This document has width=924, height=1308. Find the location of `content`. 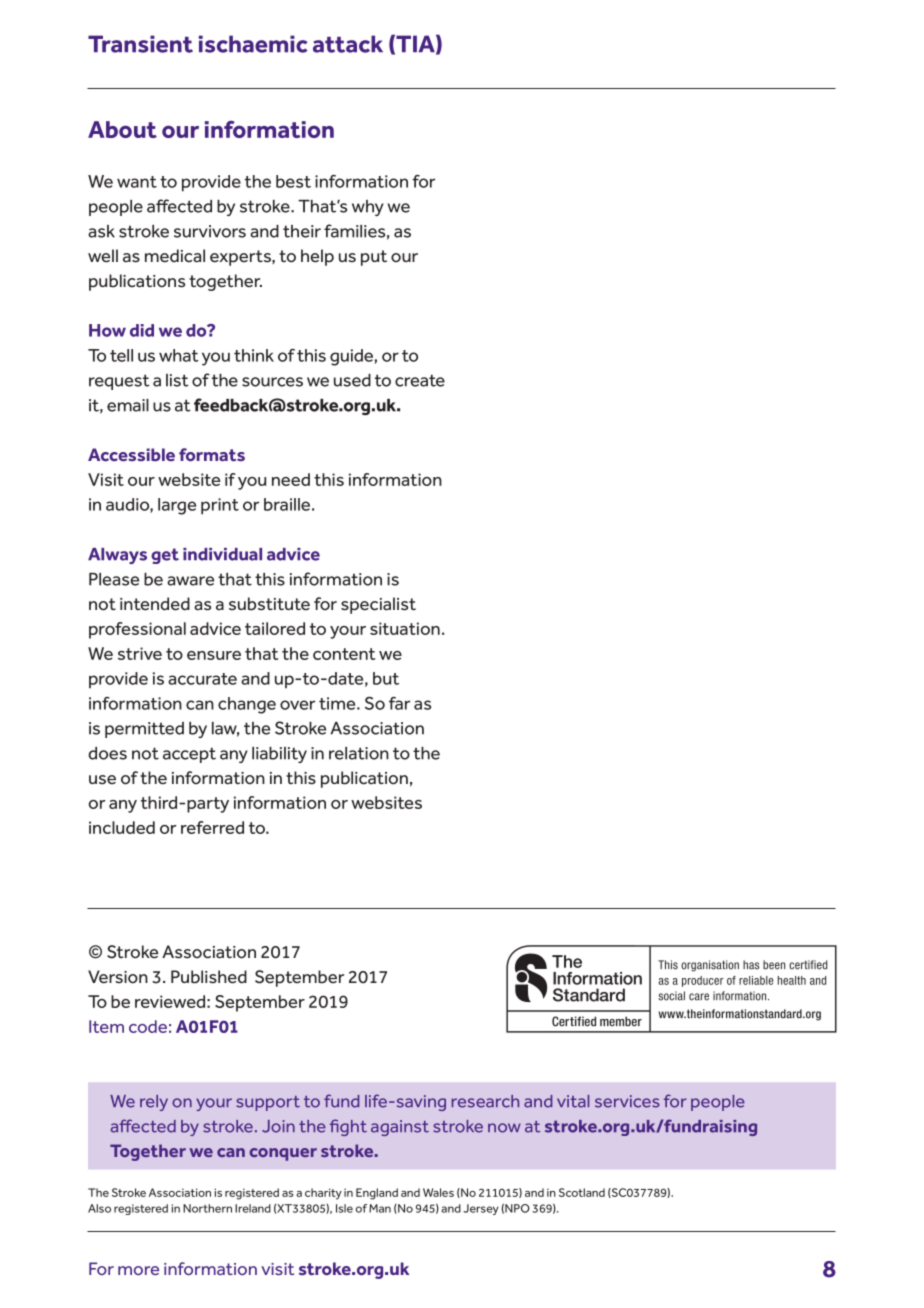

content is located at coordinates (344, 654).
